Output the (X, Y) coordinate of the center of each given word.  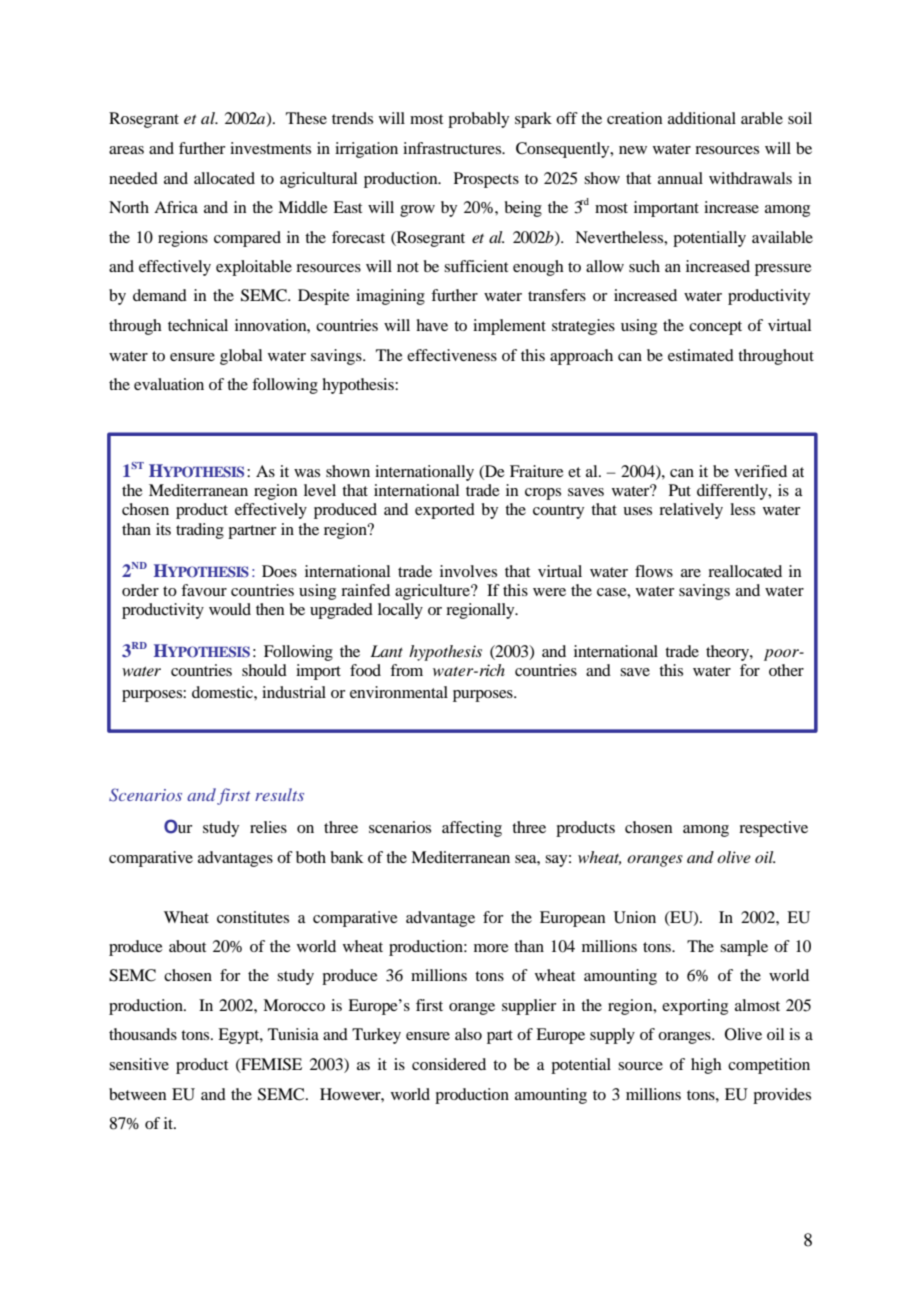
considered (449, 1064)
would (230, 609)
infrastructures (453, 148)
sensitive (139, 1064)
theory (728, 653)
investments (270, 148)
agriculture (433, 592)
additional (702, 118)
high (706, 1066)
